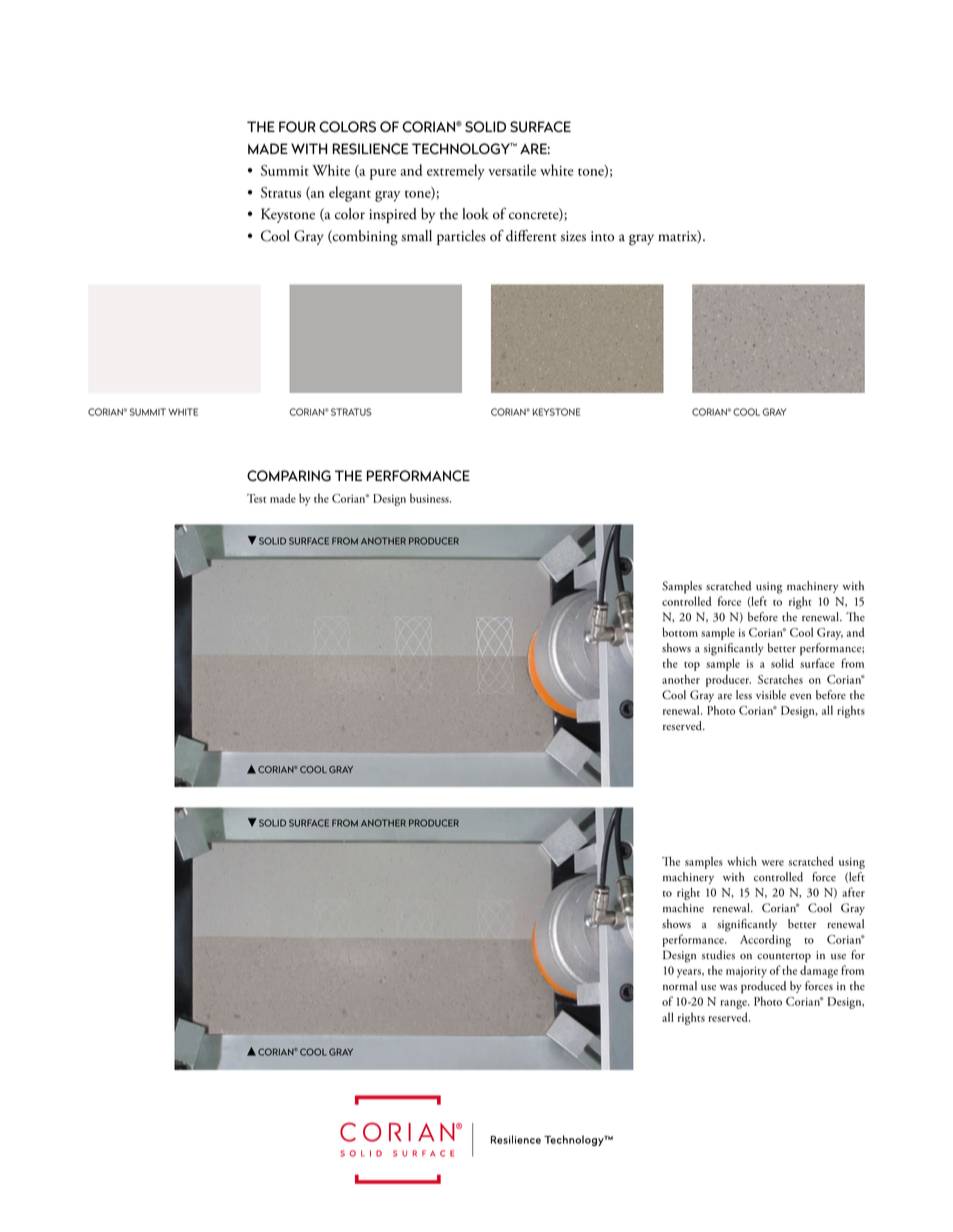 This document has height=1232, width=953. Describe the element at coordinates (256, 498) in the document. I see `Test` at that location.
